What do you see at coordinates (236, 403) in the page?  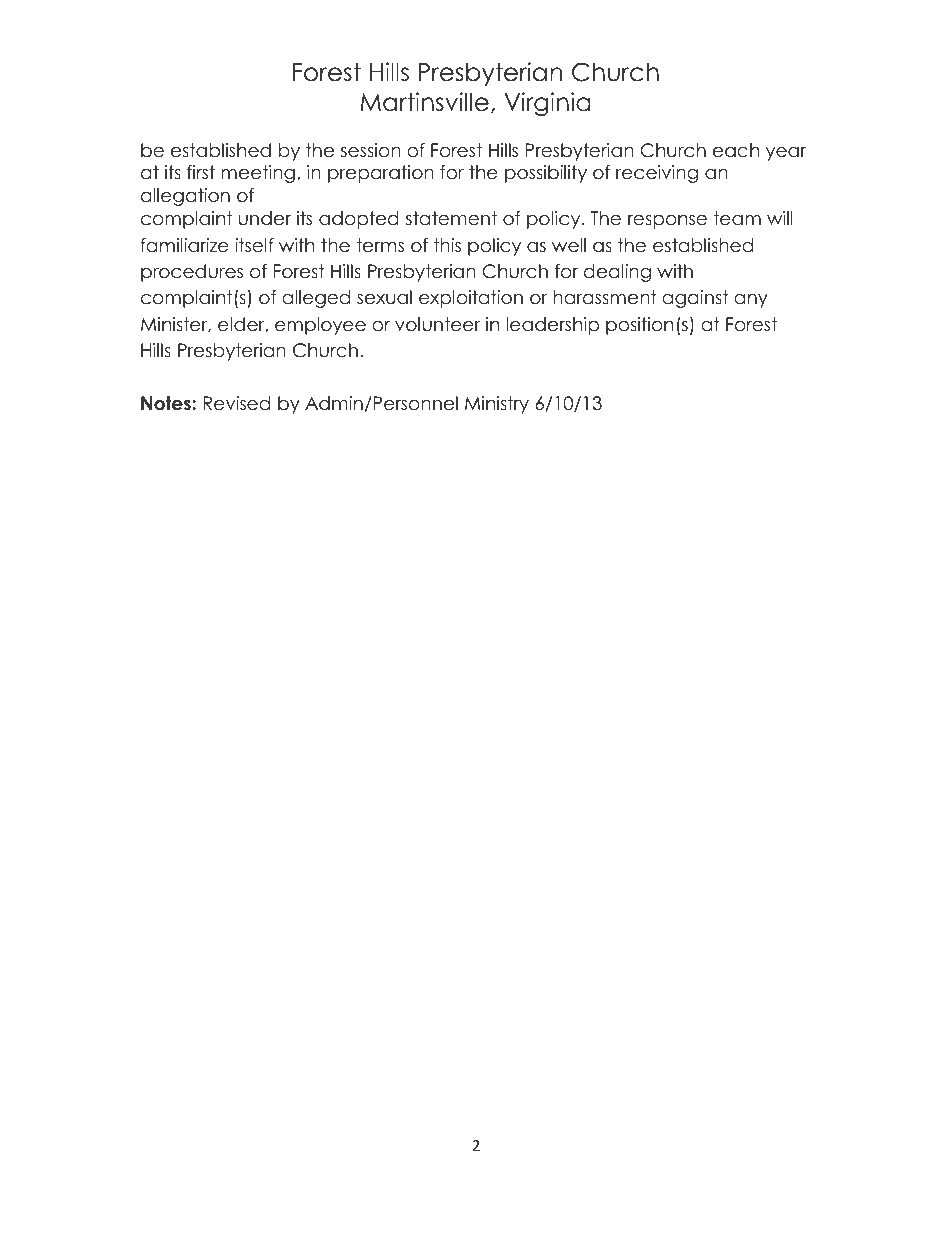 I see `Revised` at bounding box center [236, 403].
